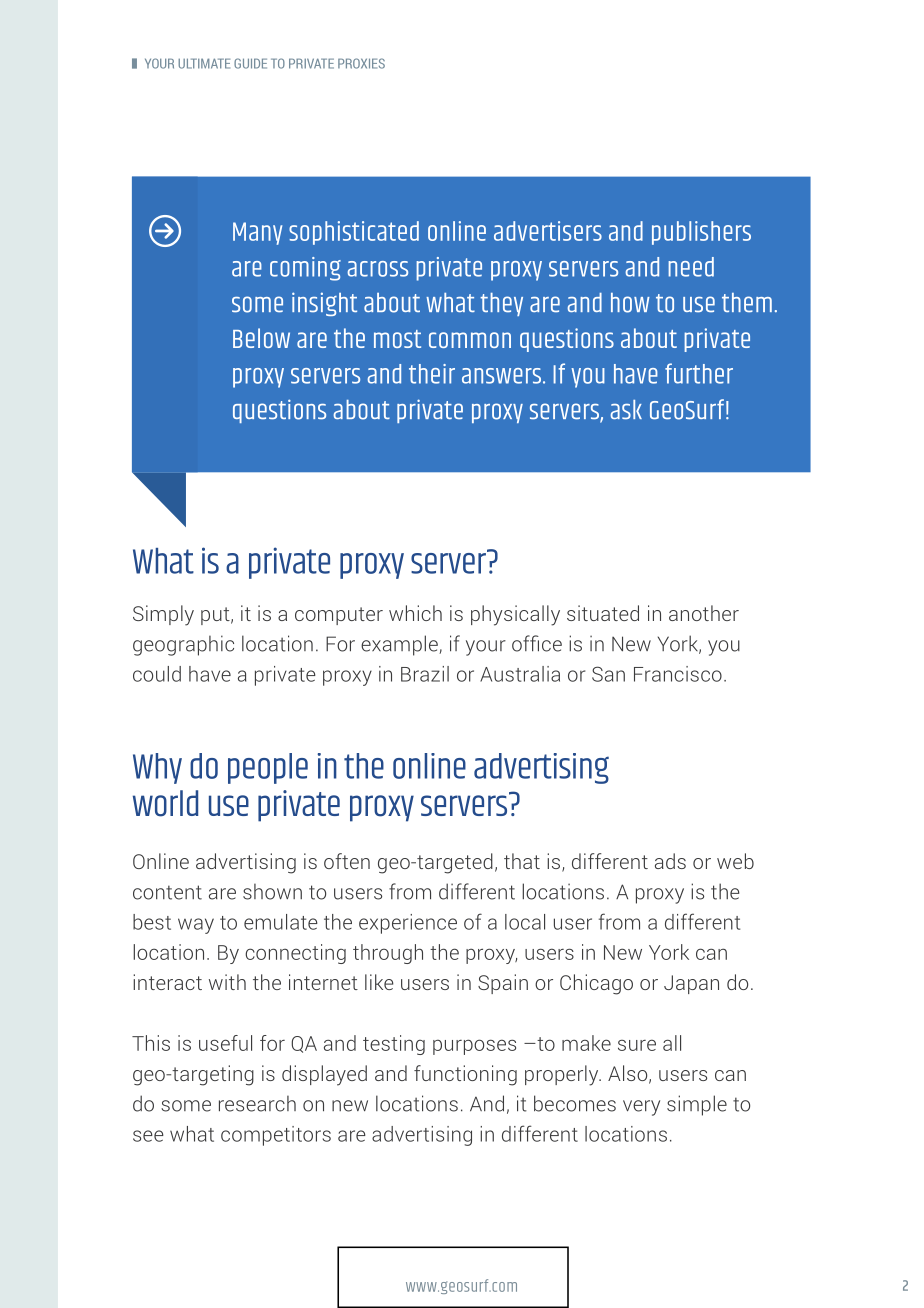  Describe the element at coordinates (697, 1105) in the page. I see `simple` at that location.
